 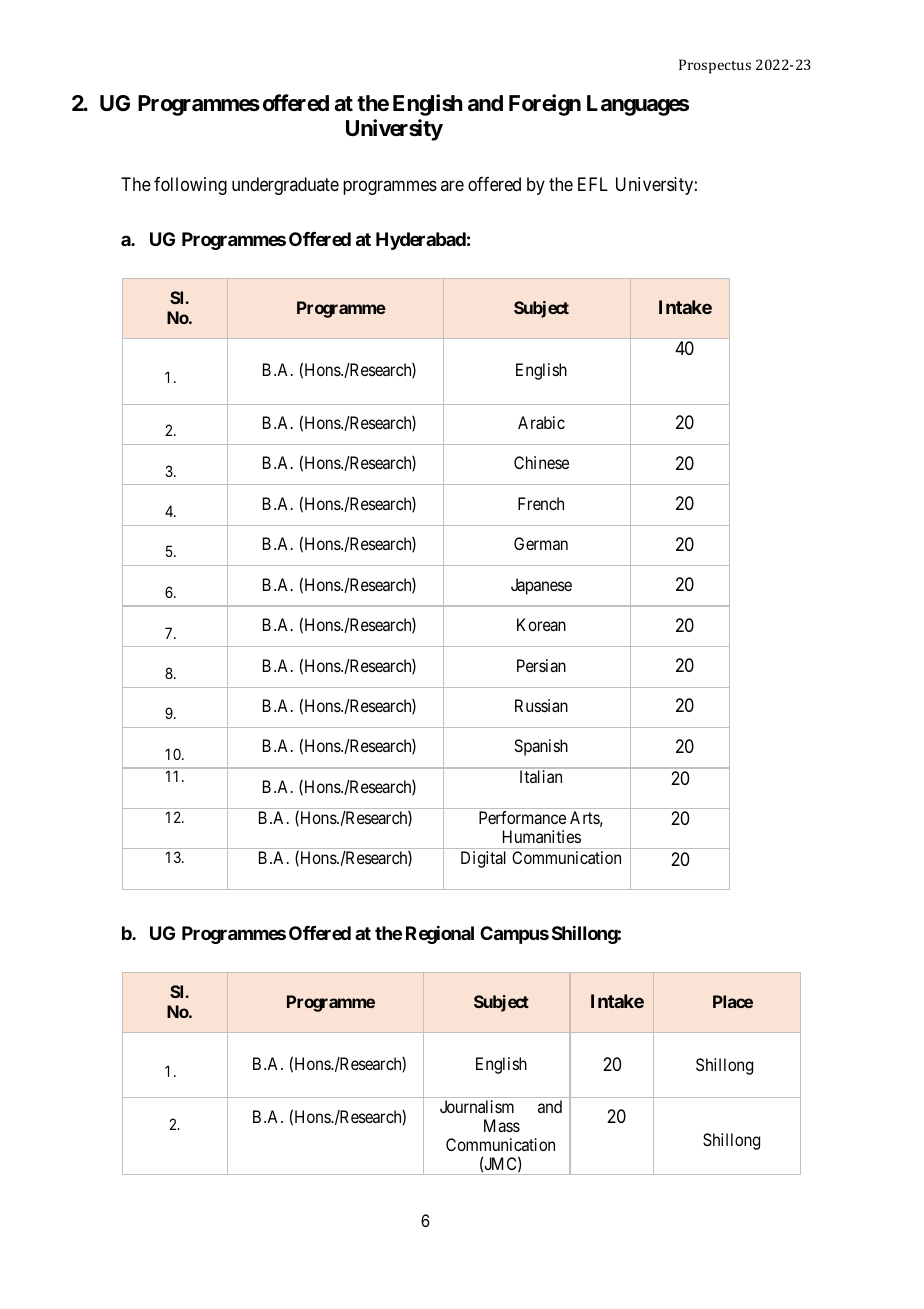 What do you see at coordinates (541, 624) in the screenshot?
I see `Korean` at bounding box center [541, 624].
